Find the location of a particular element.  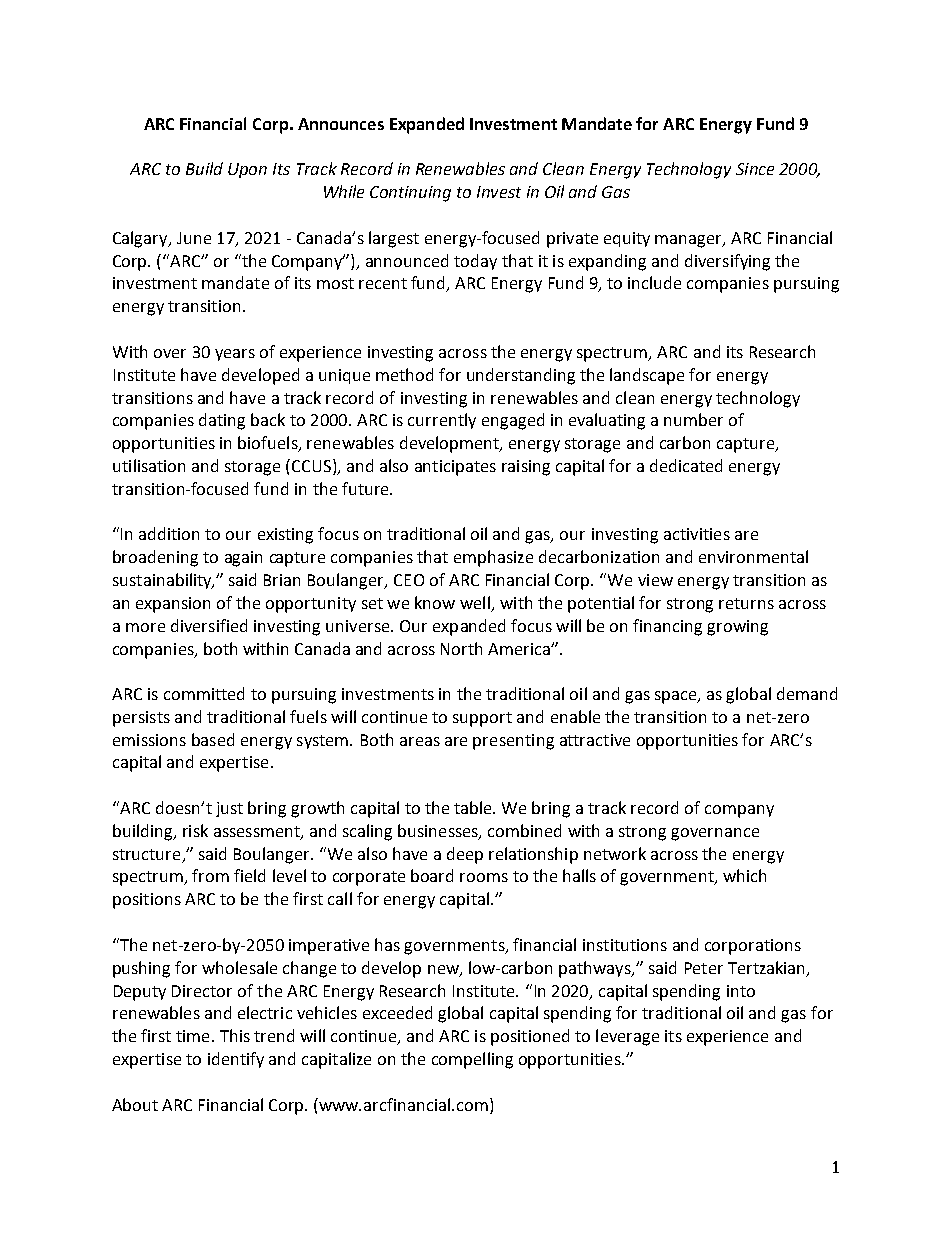

Upon is located at coordinates (247, 170).
